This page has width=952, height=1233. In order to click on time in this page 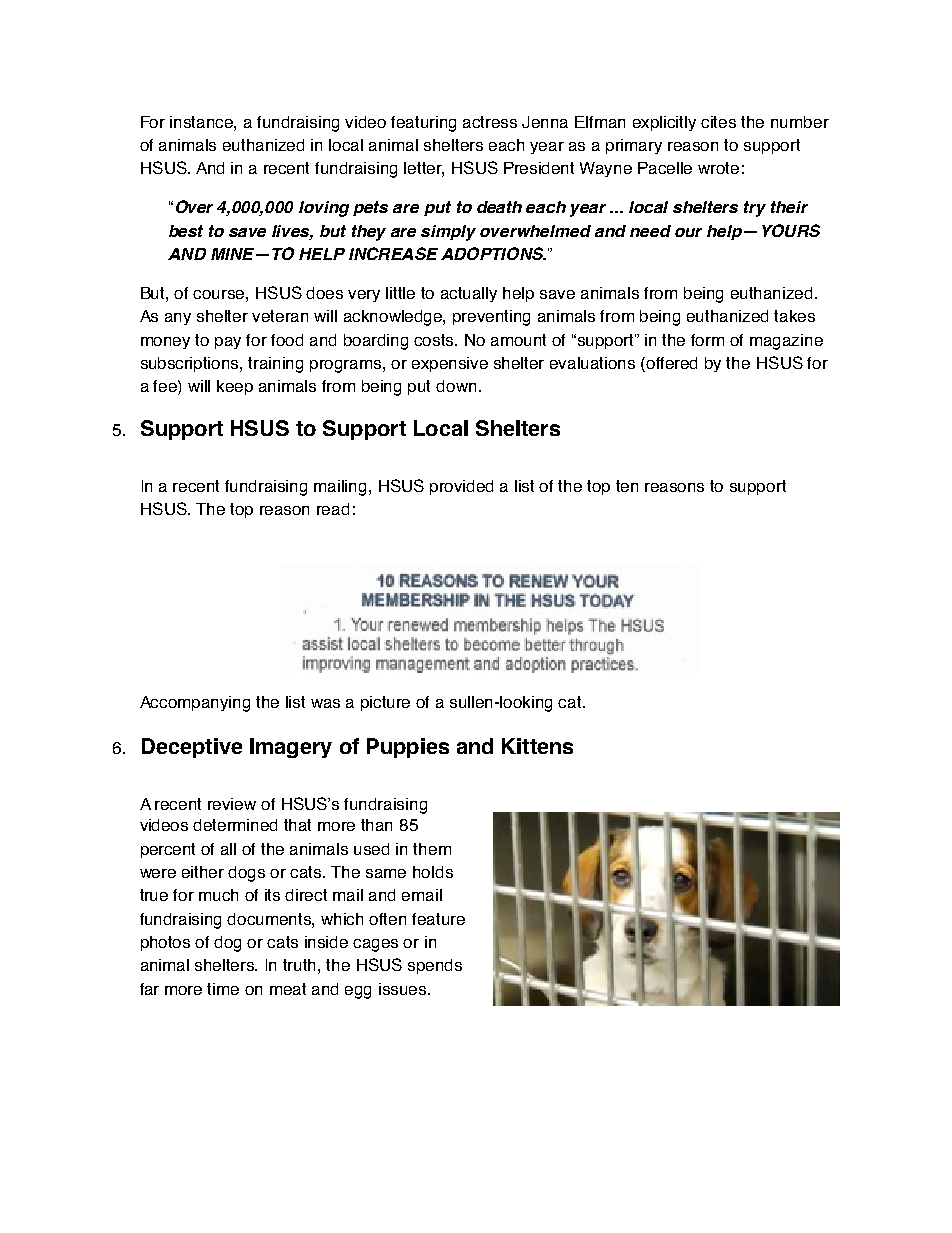, I will do `click(223, 989)`.
